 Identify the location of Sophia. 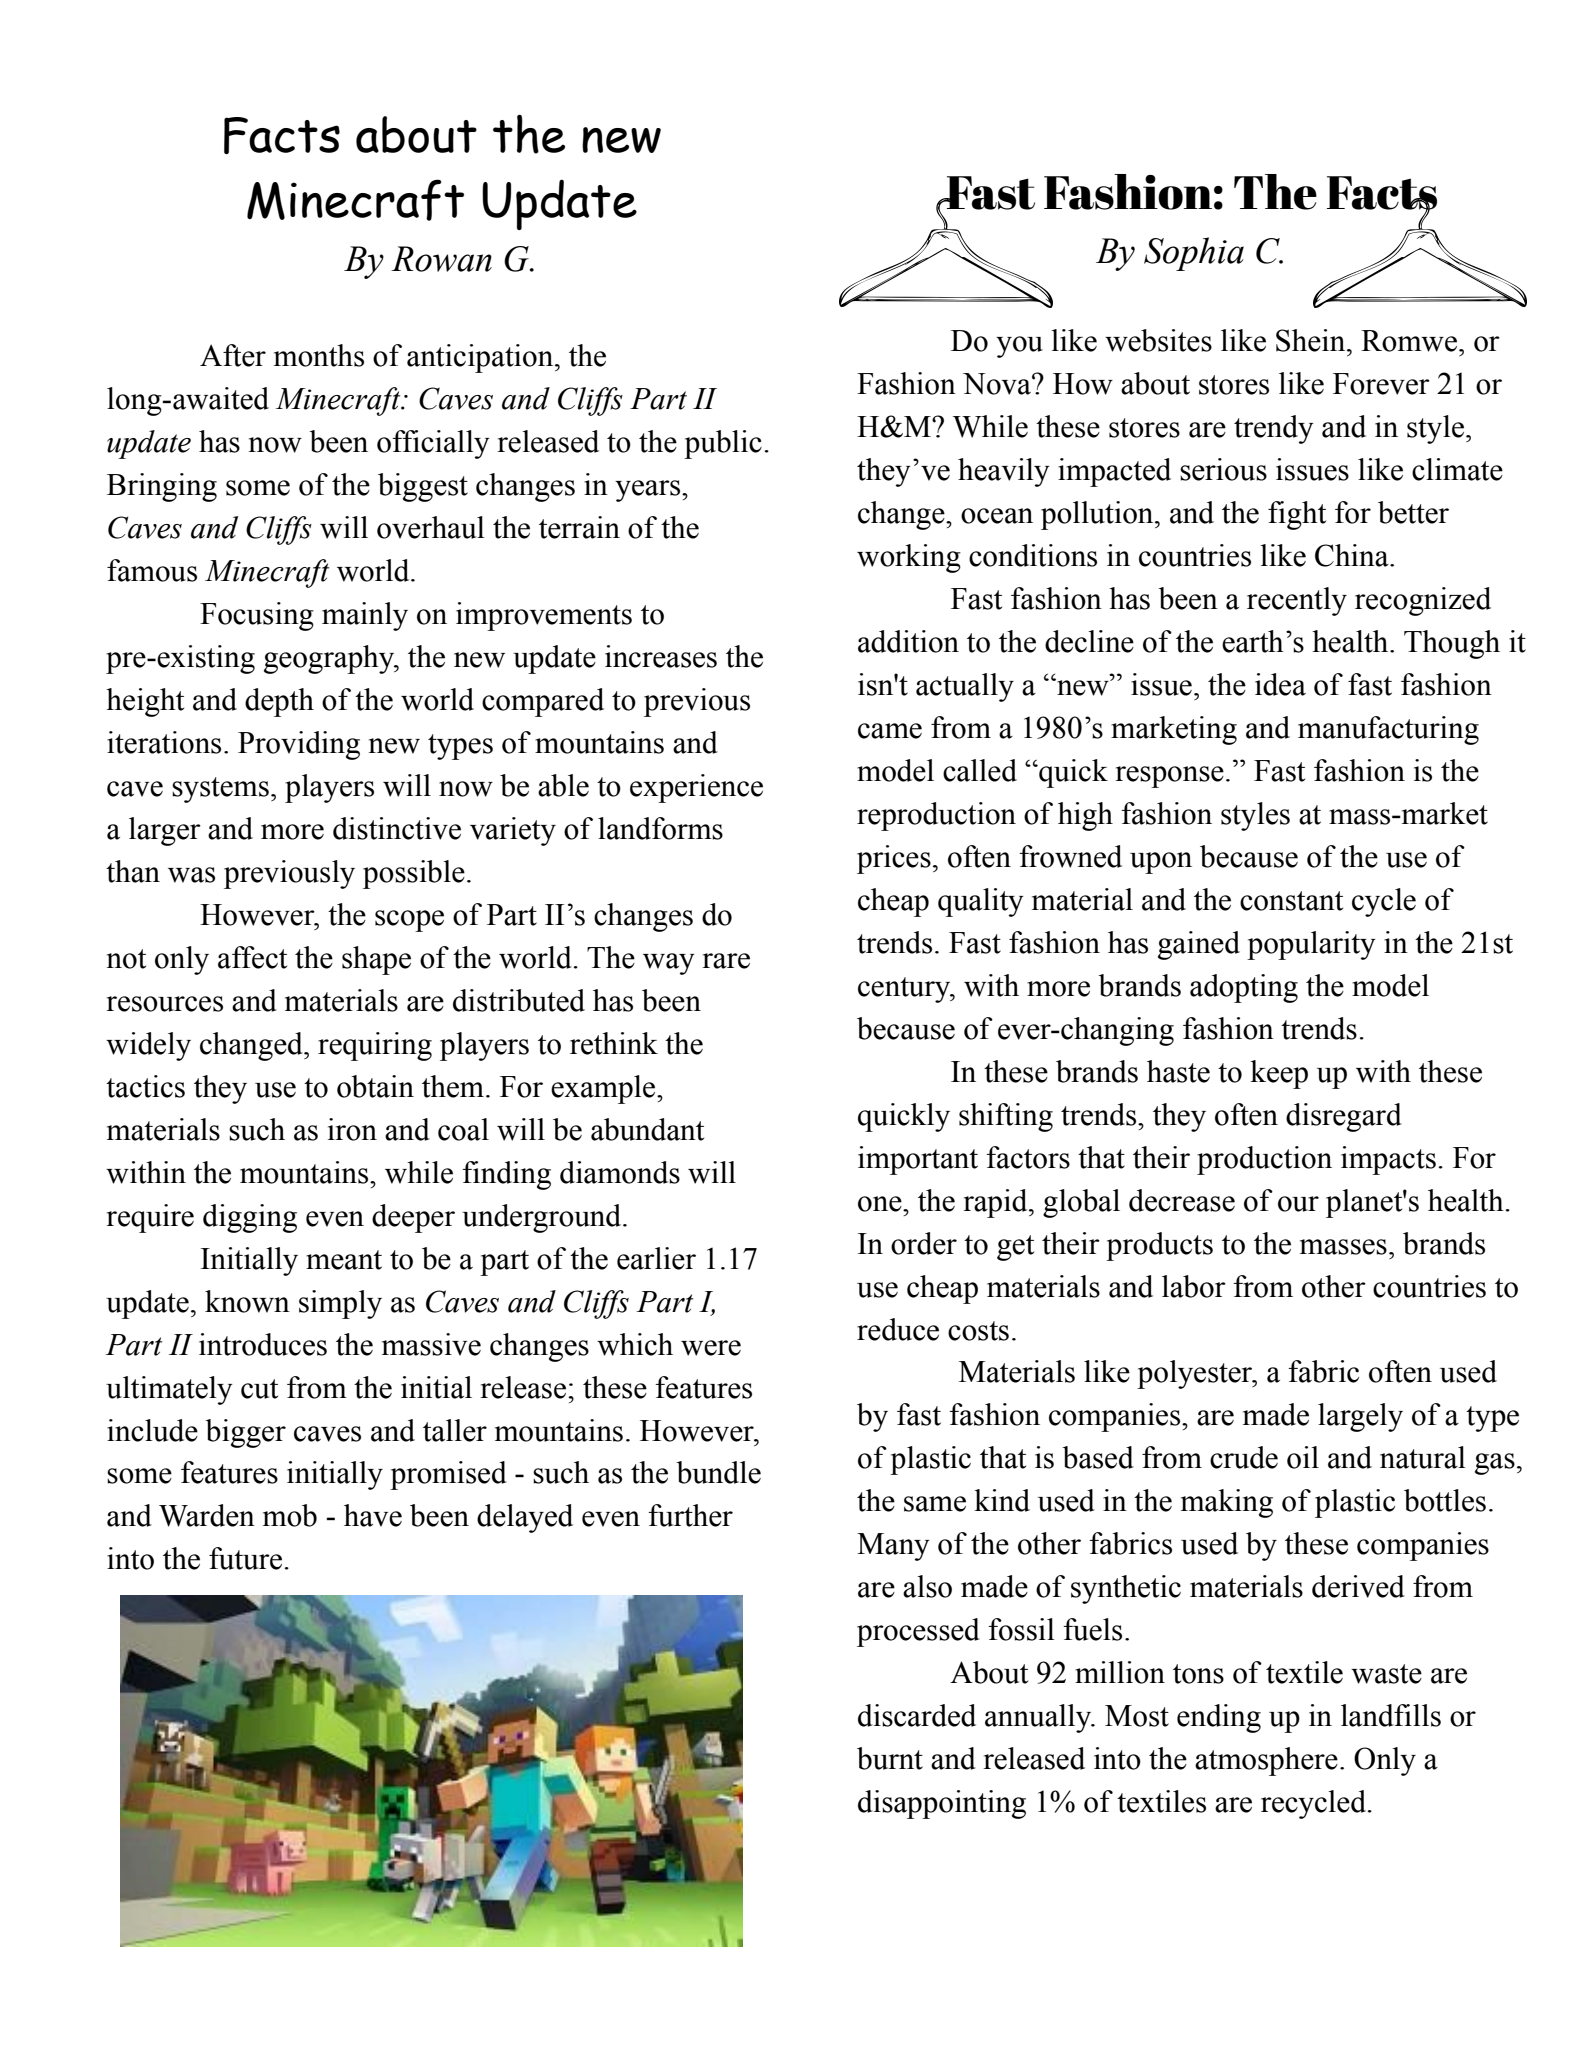
(1194, 254).
